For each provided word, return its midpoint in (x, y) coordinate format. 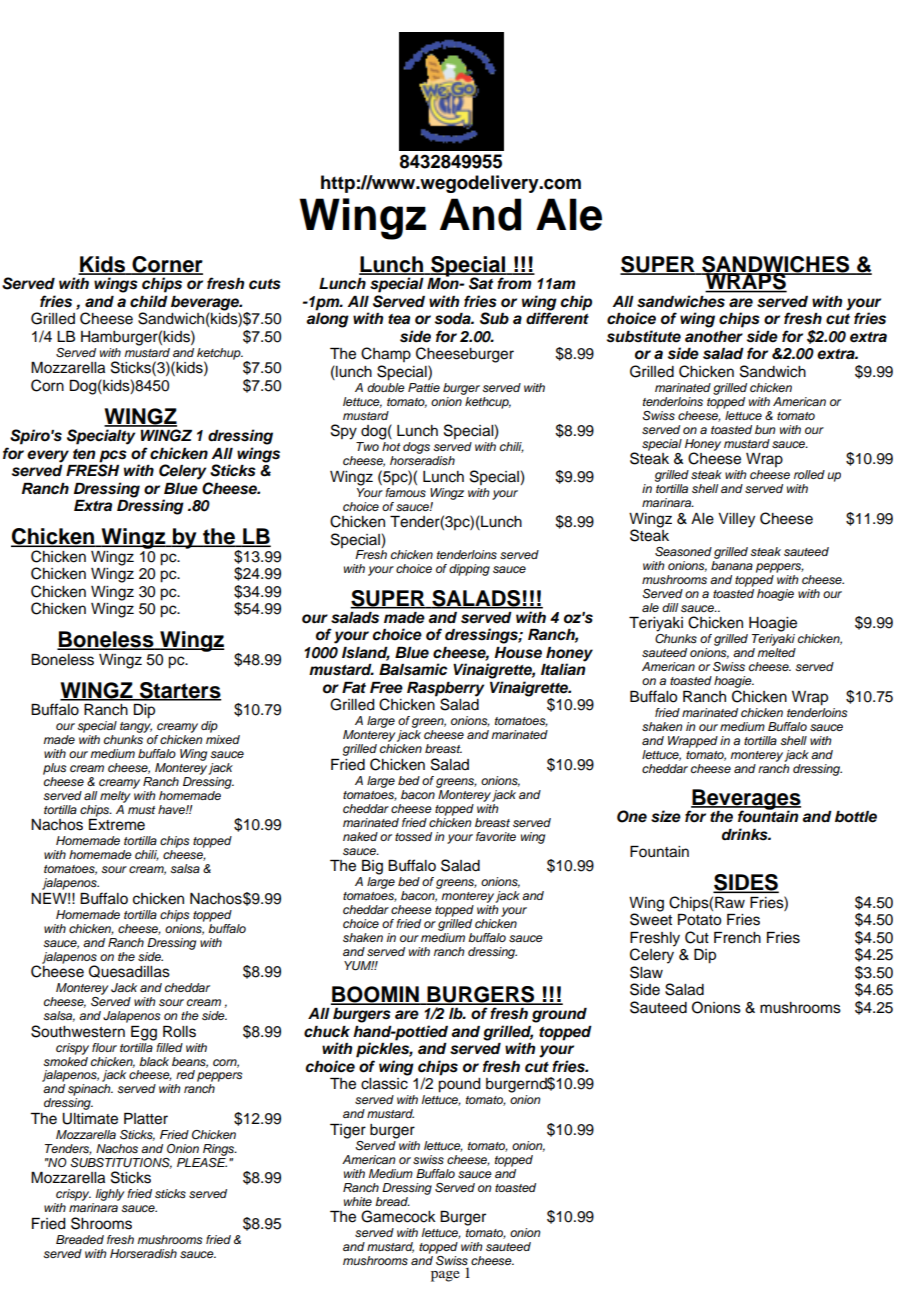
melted (776, 652)
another (714, 337)
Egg (144, 1033)
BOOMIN (376, 995)
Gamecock (398, 1216)
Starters (179, 691)
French (737, 938)
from (514, 283)
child (149, 301)
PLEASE (202, 1161)
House (518, 653)
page (445, 1276)
